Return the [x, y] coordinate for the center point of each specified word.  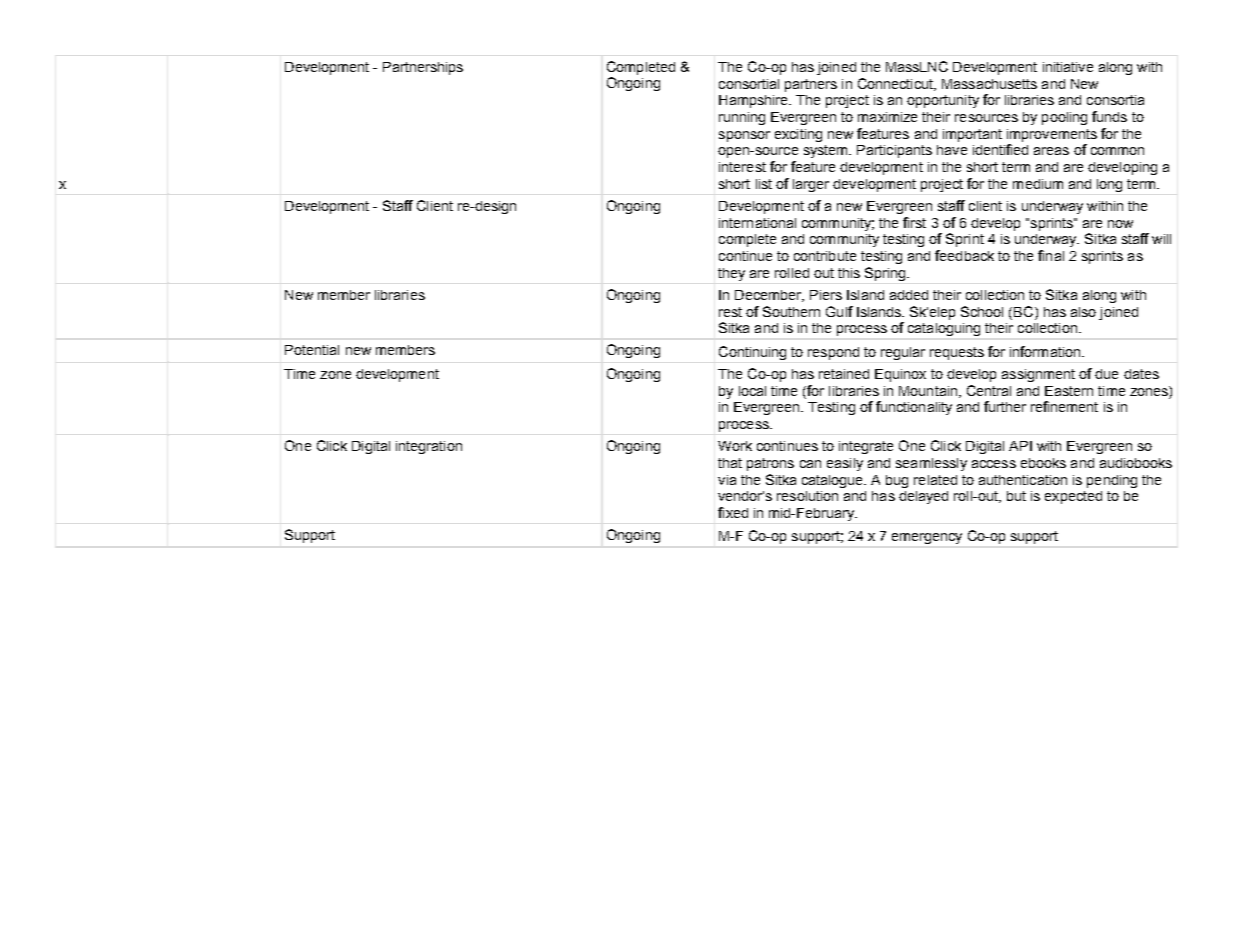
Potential [312, 350]
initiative [1068, 67]
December [769, 296]
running [742, 118]
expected [1073, 497]
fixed [733, 512]
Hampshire [754, 101]
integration [429, 447]
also [1083, 312]
